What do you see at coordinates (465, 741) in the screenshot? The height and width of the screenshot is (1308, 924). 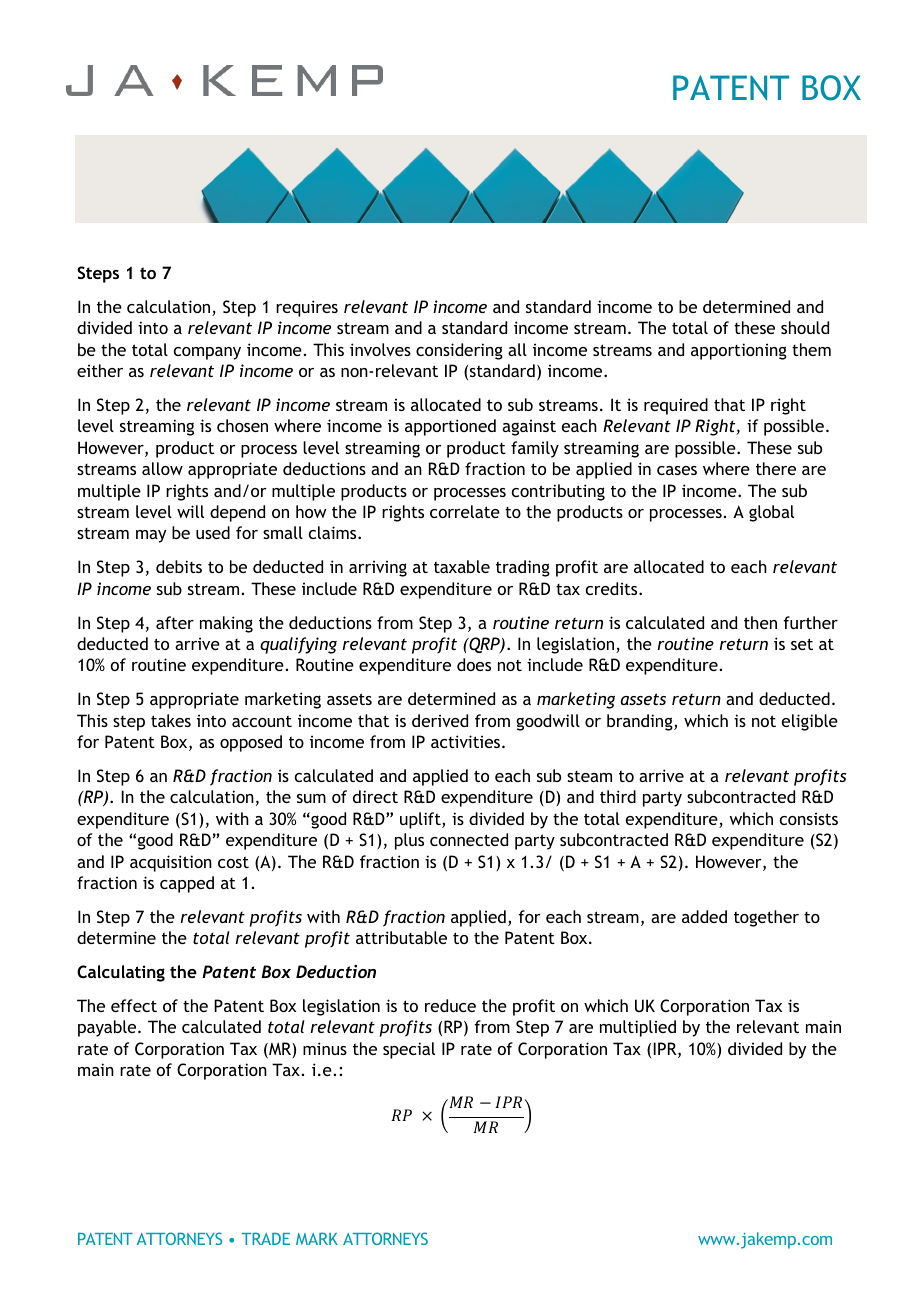 I see `activities` at bounding box center [465, 741].
